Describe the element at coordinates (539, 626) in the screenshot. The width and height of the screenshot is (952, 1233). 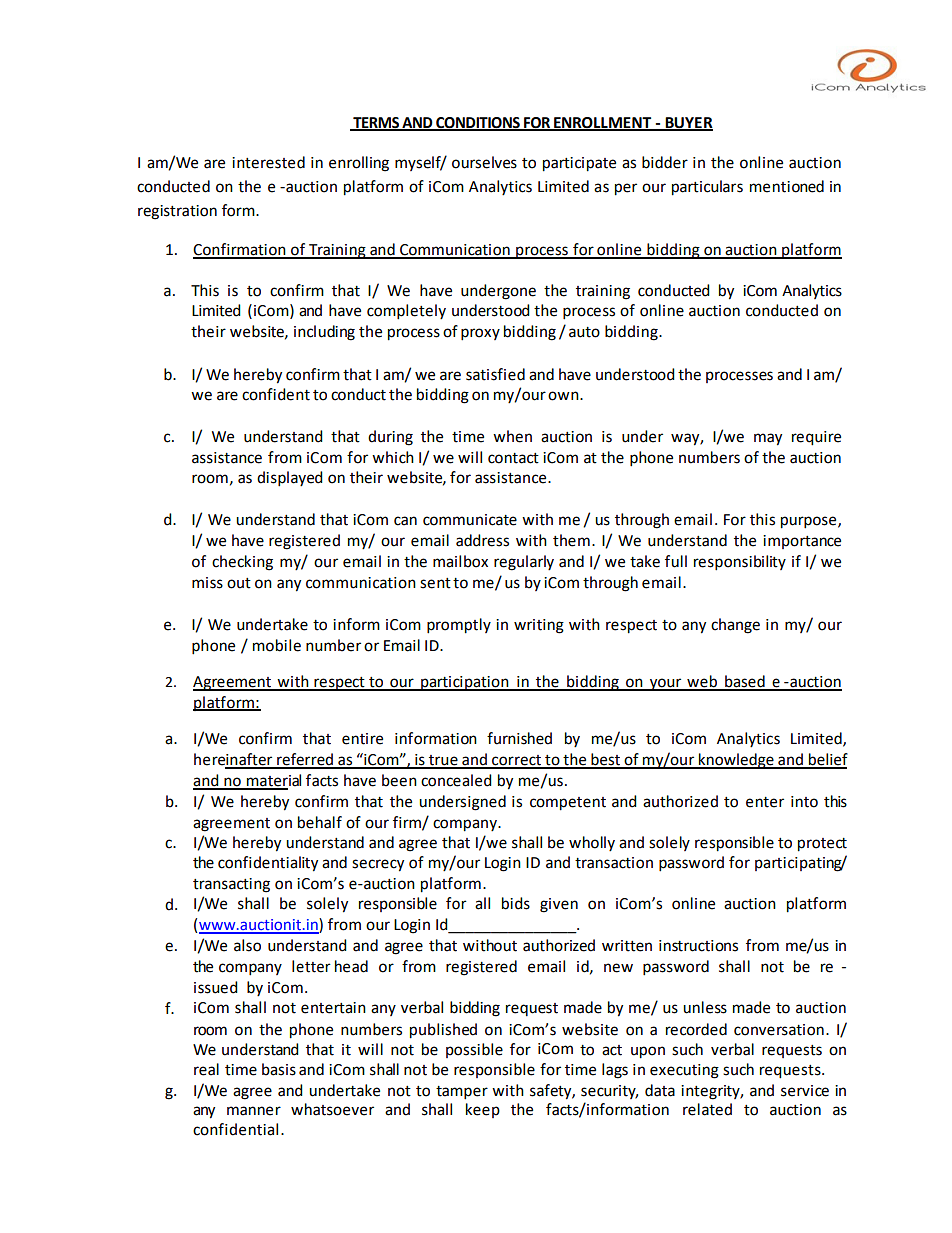
I see `writing` at that location.
